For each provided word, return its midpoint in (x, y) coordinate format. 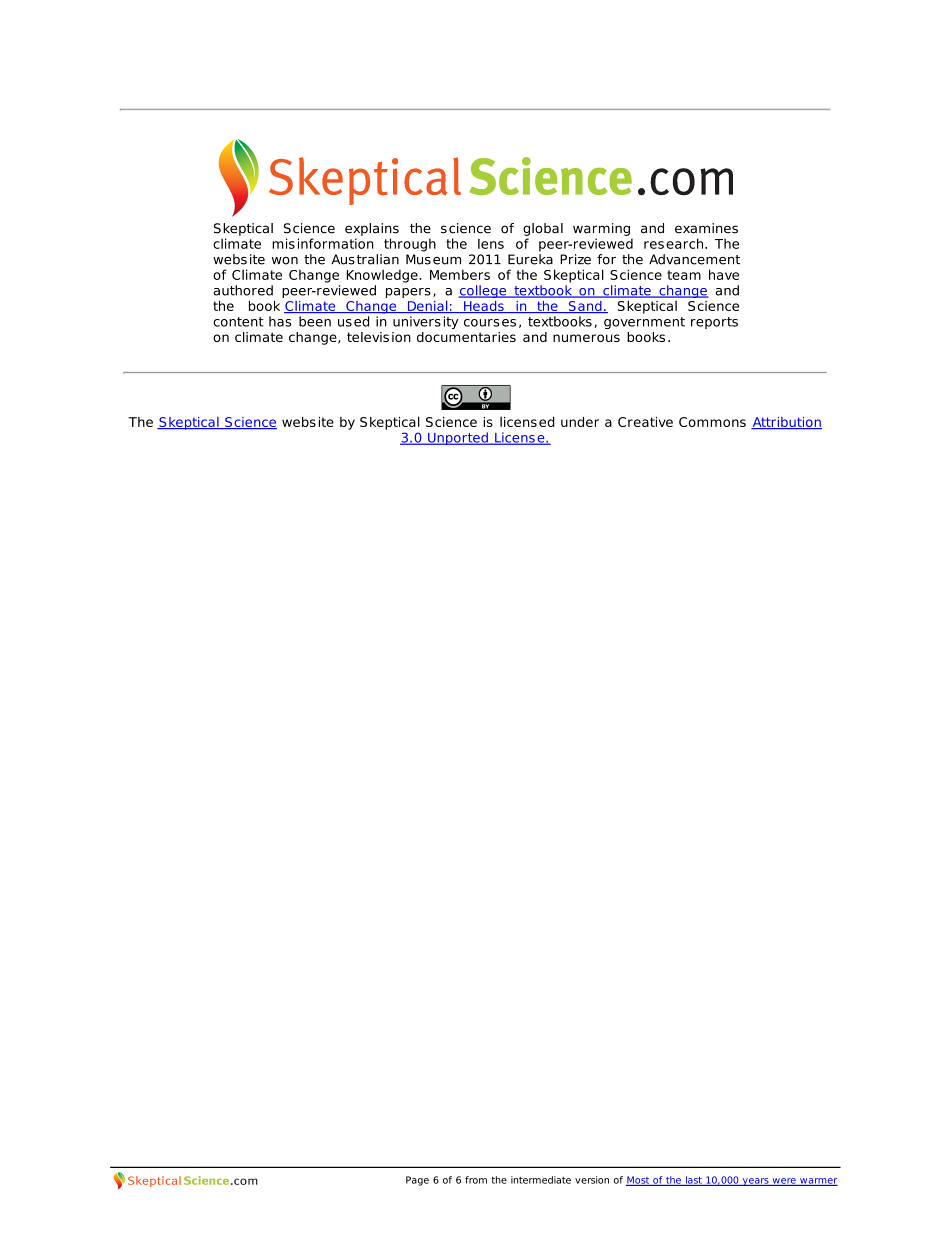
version (592, 1180)
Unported (458, 438)
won (285, 261)
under (580, 422)
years (755, 1182)
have (724, 274)
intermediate (541, 1180)
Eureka (530, 259)
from (476, 1180)
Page (417, 1181)
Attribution (786, 423)
